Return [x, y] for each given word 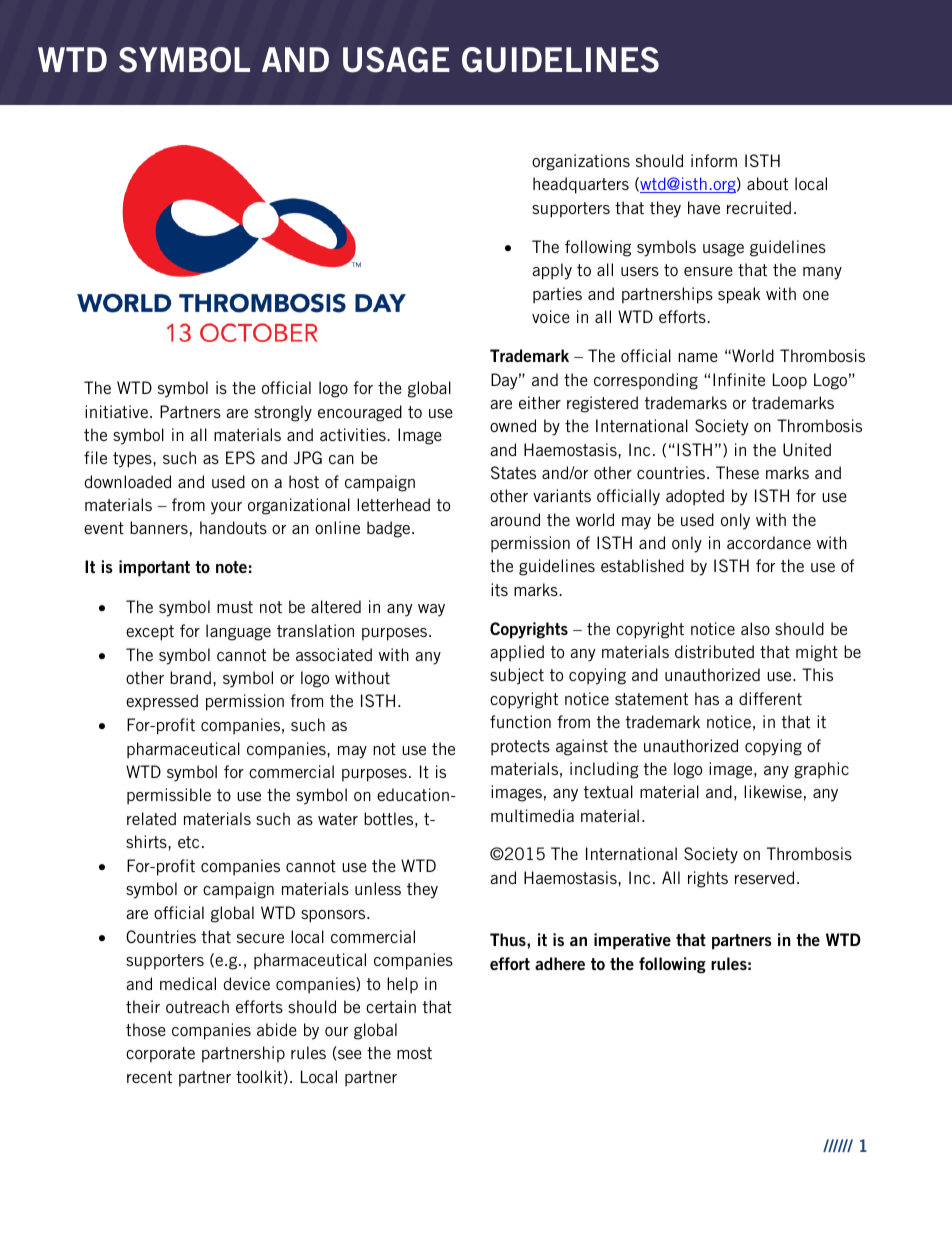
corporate [160, 1055]
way [431, 610]
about [767, 183]
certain [391, 1006]
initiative [118, 411]
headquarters [581, 185]
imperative [632, 941]
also [755, 628]
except [150, 633]
